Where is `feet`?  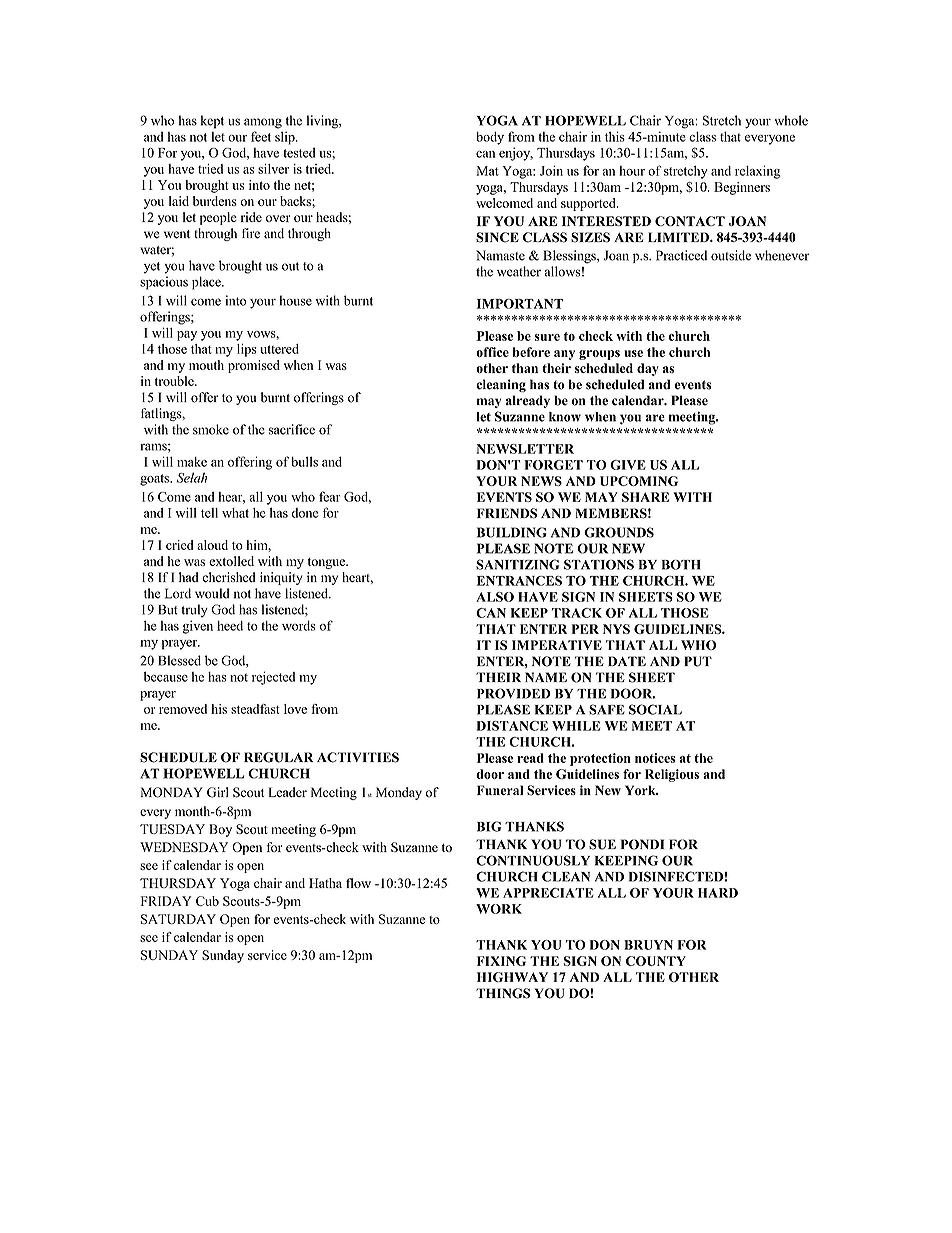 feet is located at coordinates (261, 136).
